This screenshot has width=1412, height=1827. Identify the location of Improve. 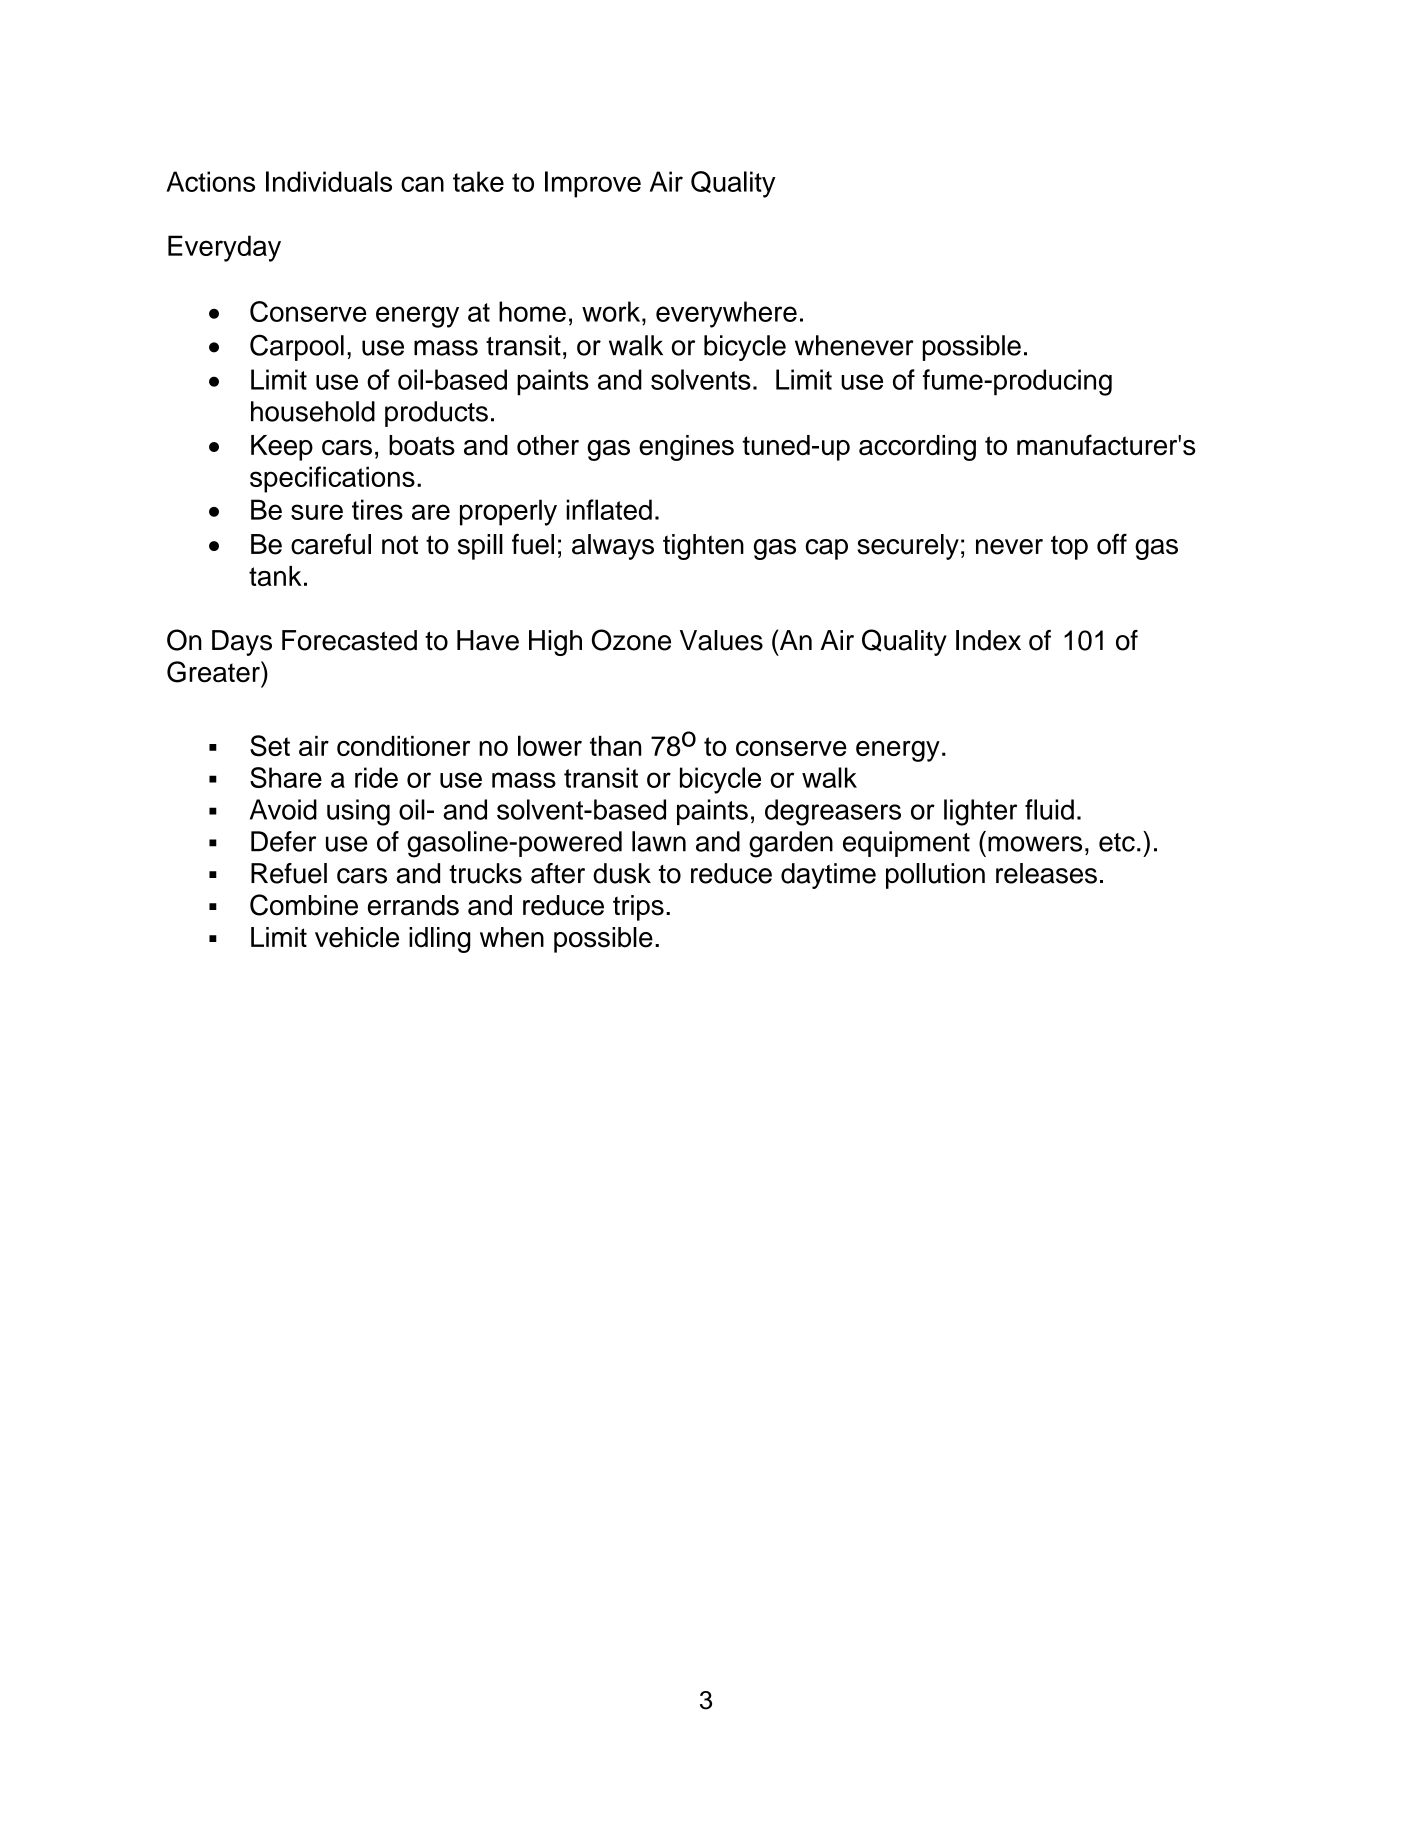
(593, 184).
